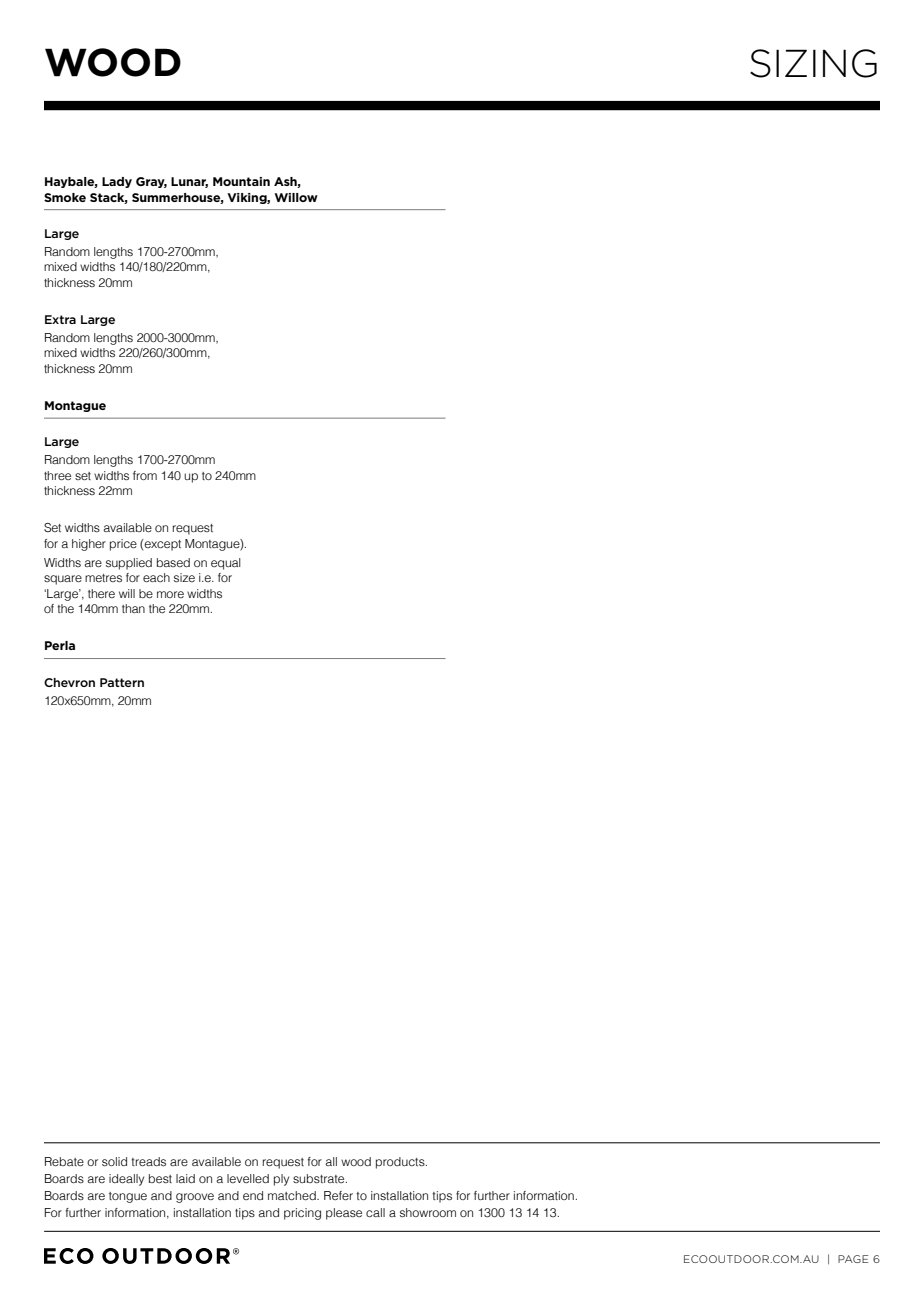 This page has width=924, height=1308. Describe the element at coordinates (184, 577) in the page. I see `size` at that location.
